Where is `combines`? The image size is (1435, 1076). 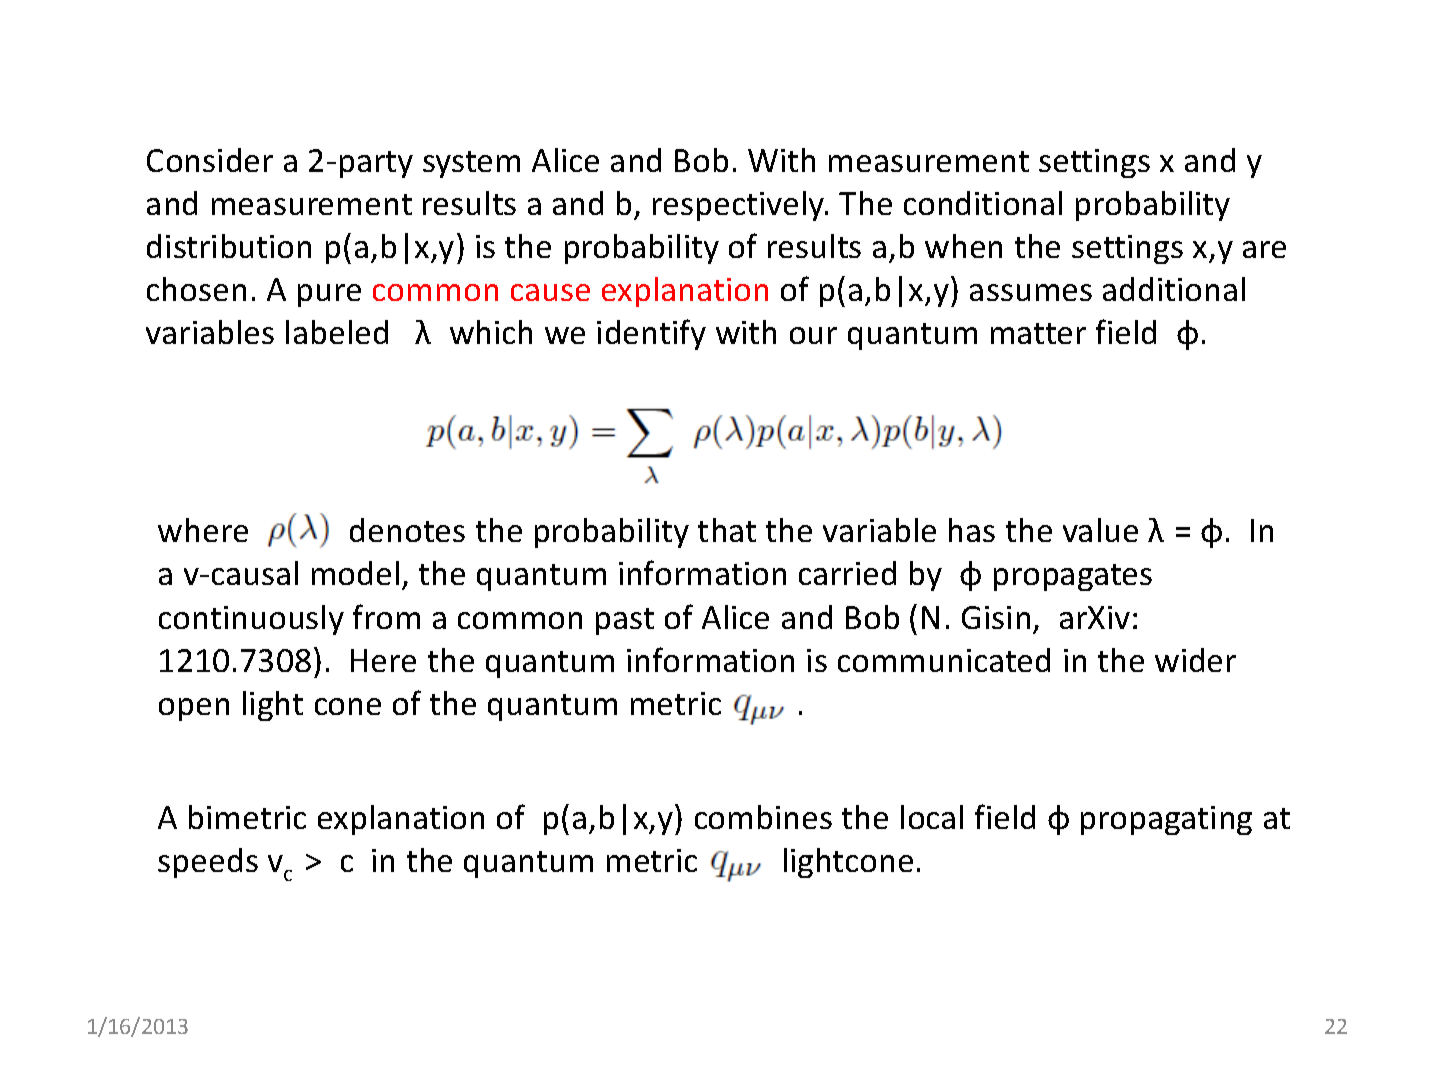 combines is located at coordinates (763, 817).
